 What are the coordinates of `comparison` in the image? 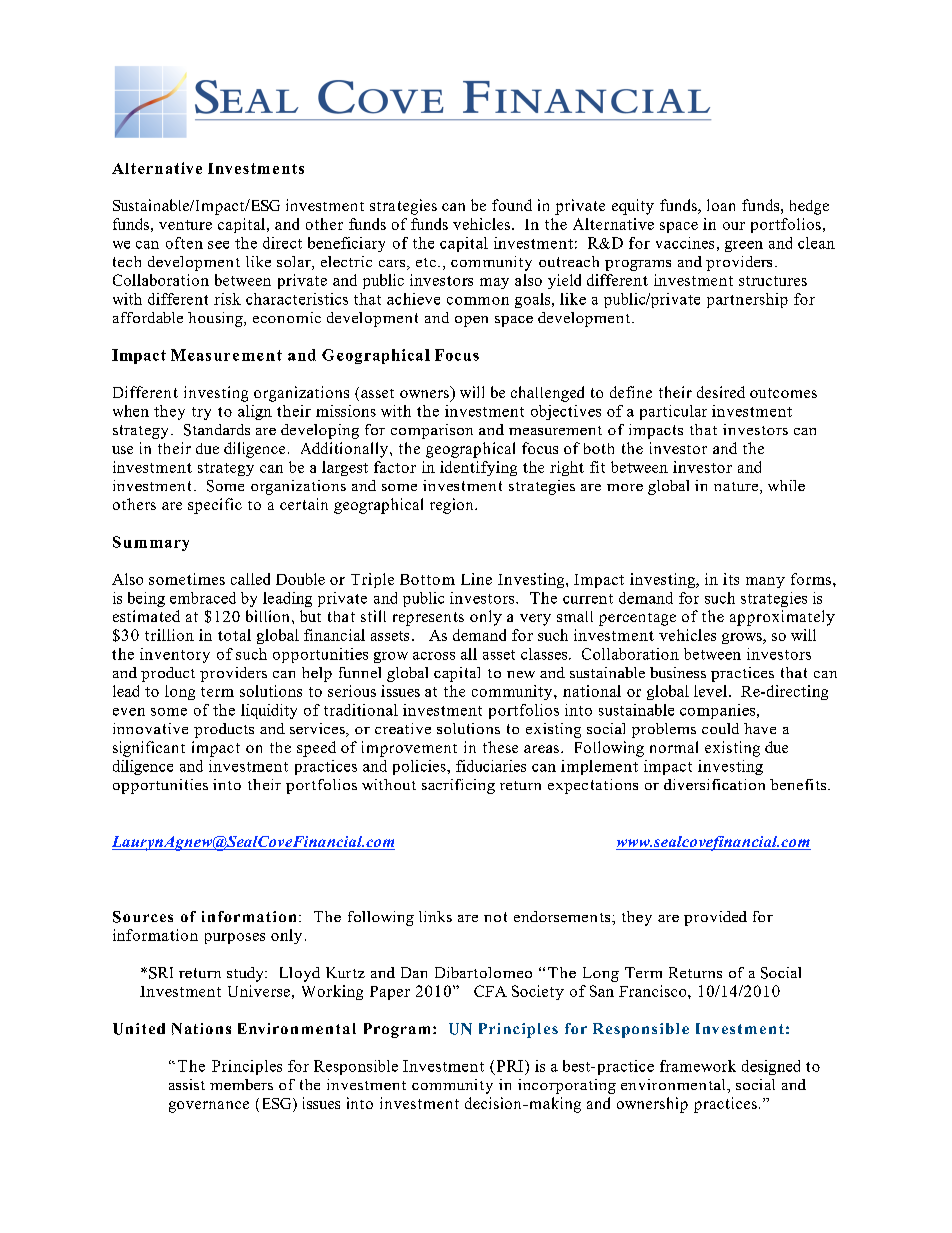 It's located at (432, 431).
